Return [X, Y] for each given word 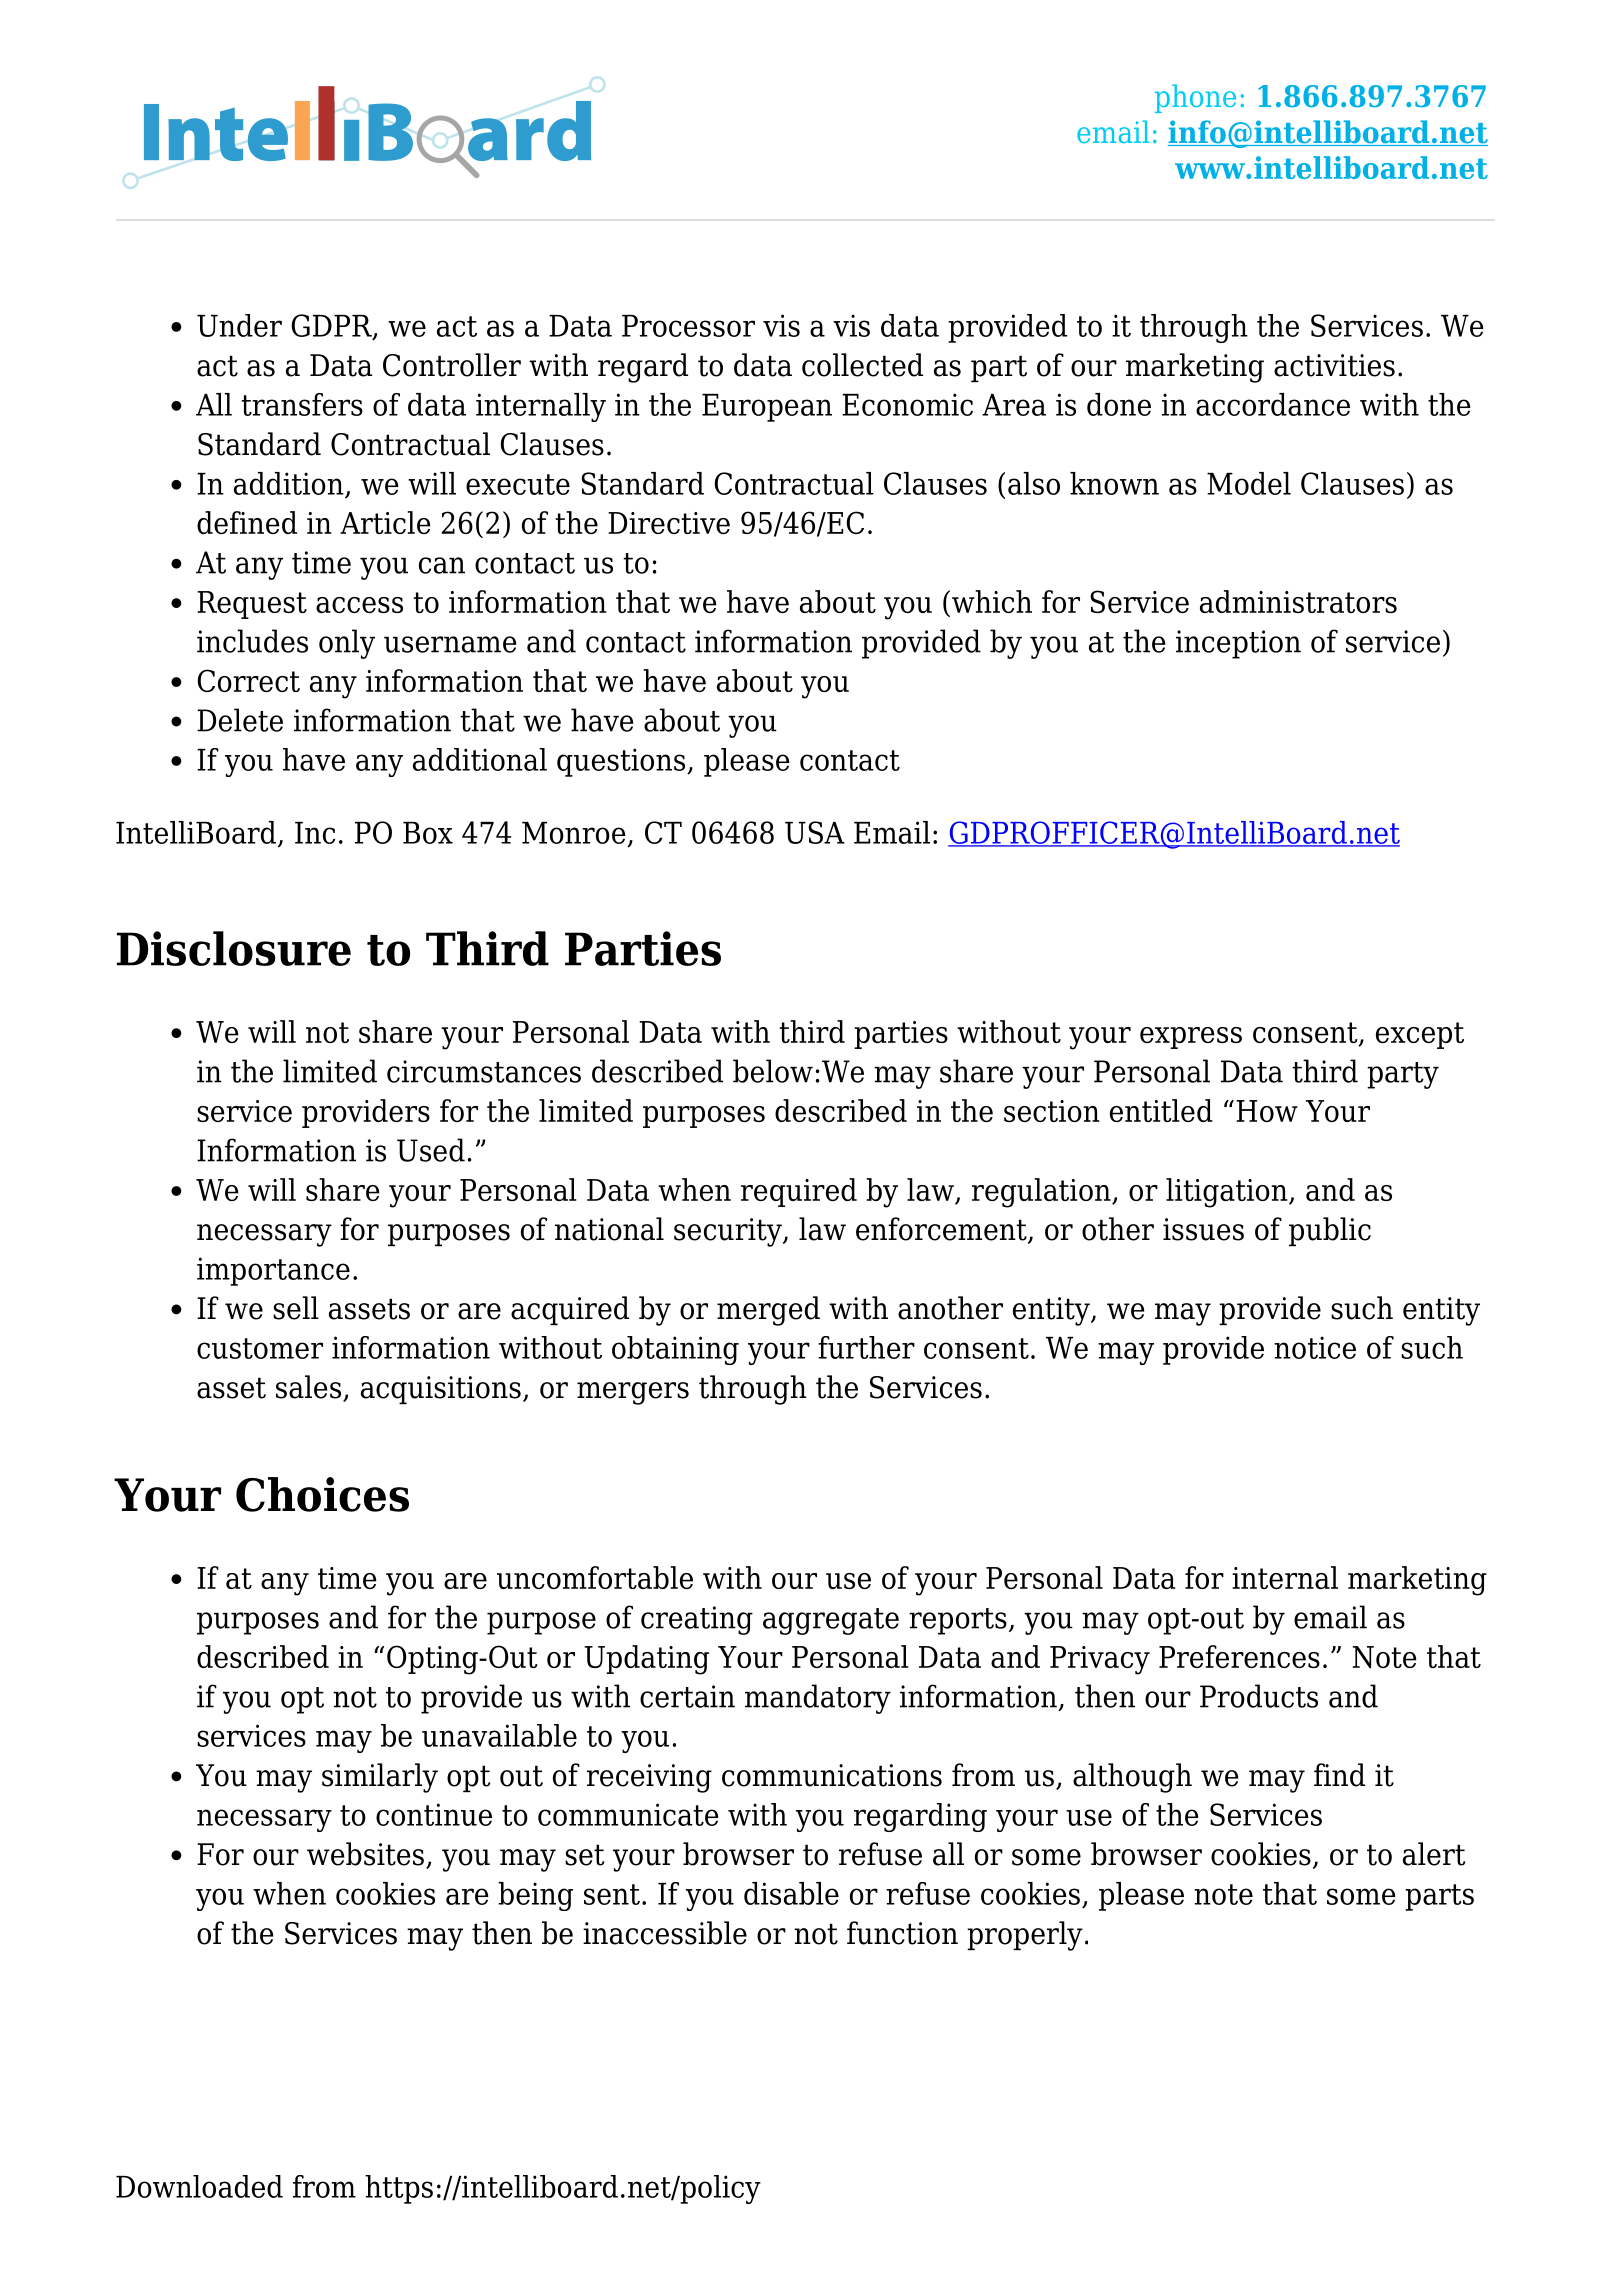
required [799, 1192]
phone [1195, 98]
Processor [688, 326]
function [902, 1933]
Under [239, 325]
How [1267, 1111]
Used [431, 1150]
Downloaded [199, 2186]
